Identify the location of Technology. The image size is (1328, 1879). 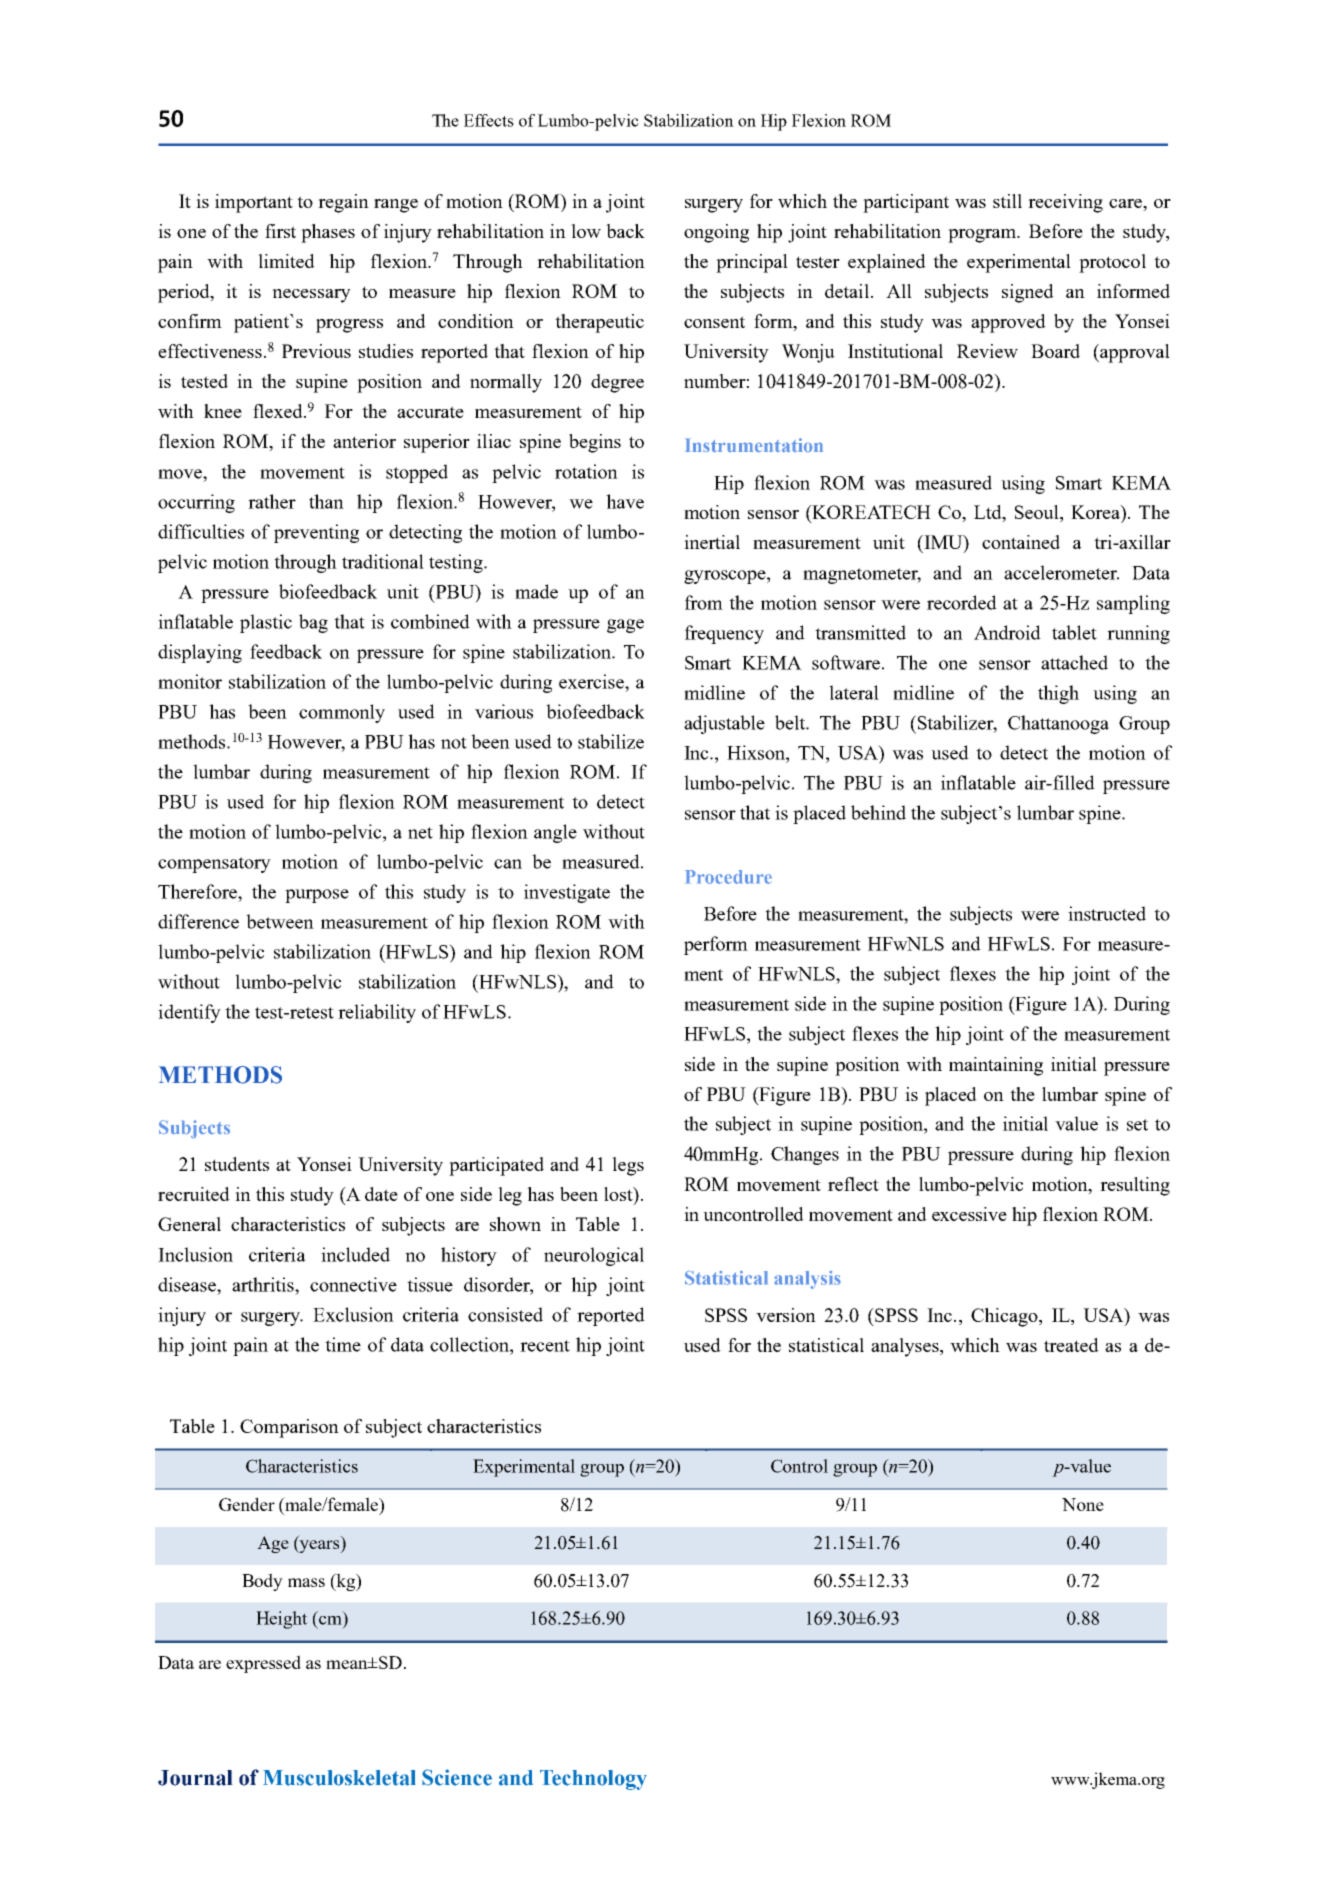
(593, 1780).
